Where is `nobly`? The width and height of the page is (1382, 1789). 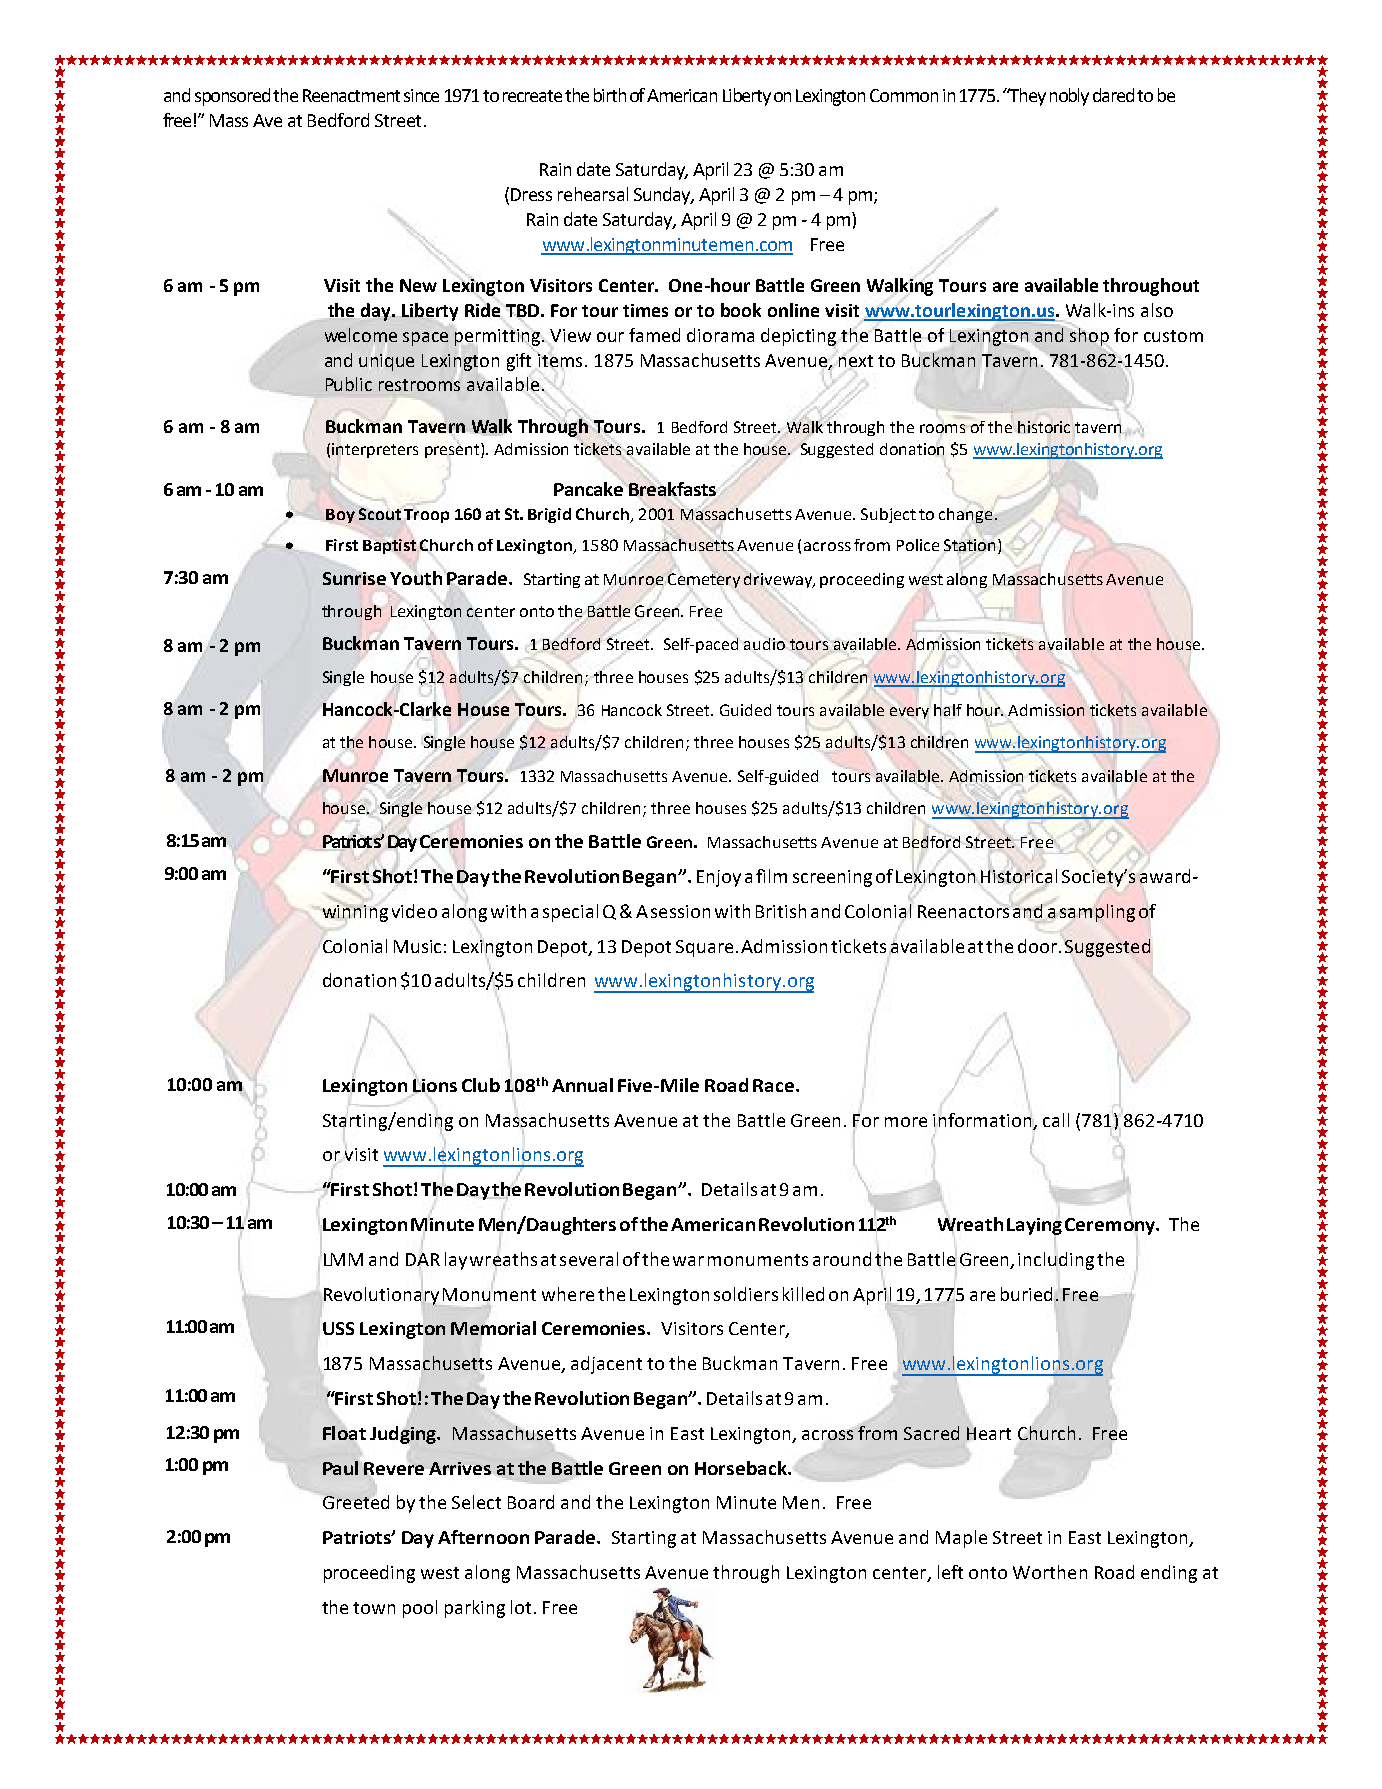
nobly is located at coordinates (1069, 97).
